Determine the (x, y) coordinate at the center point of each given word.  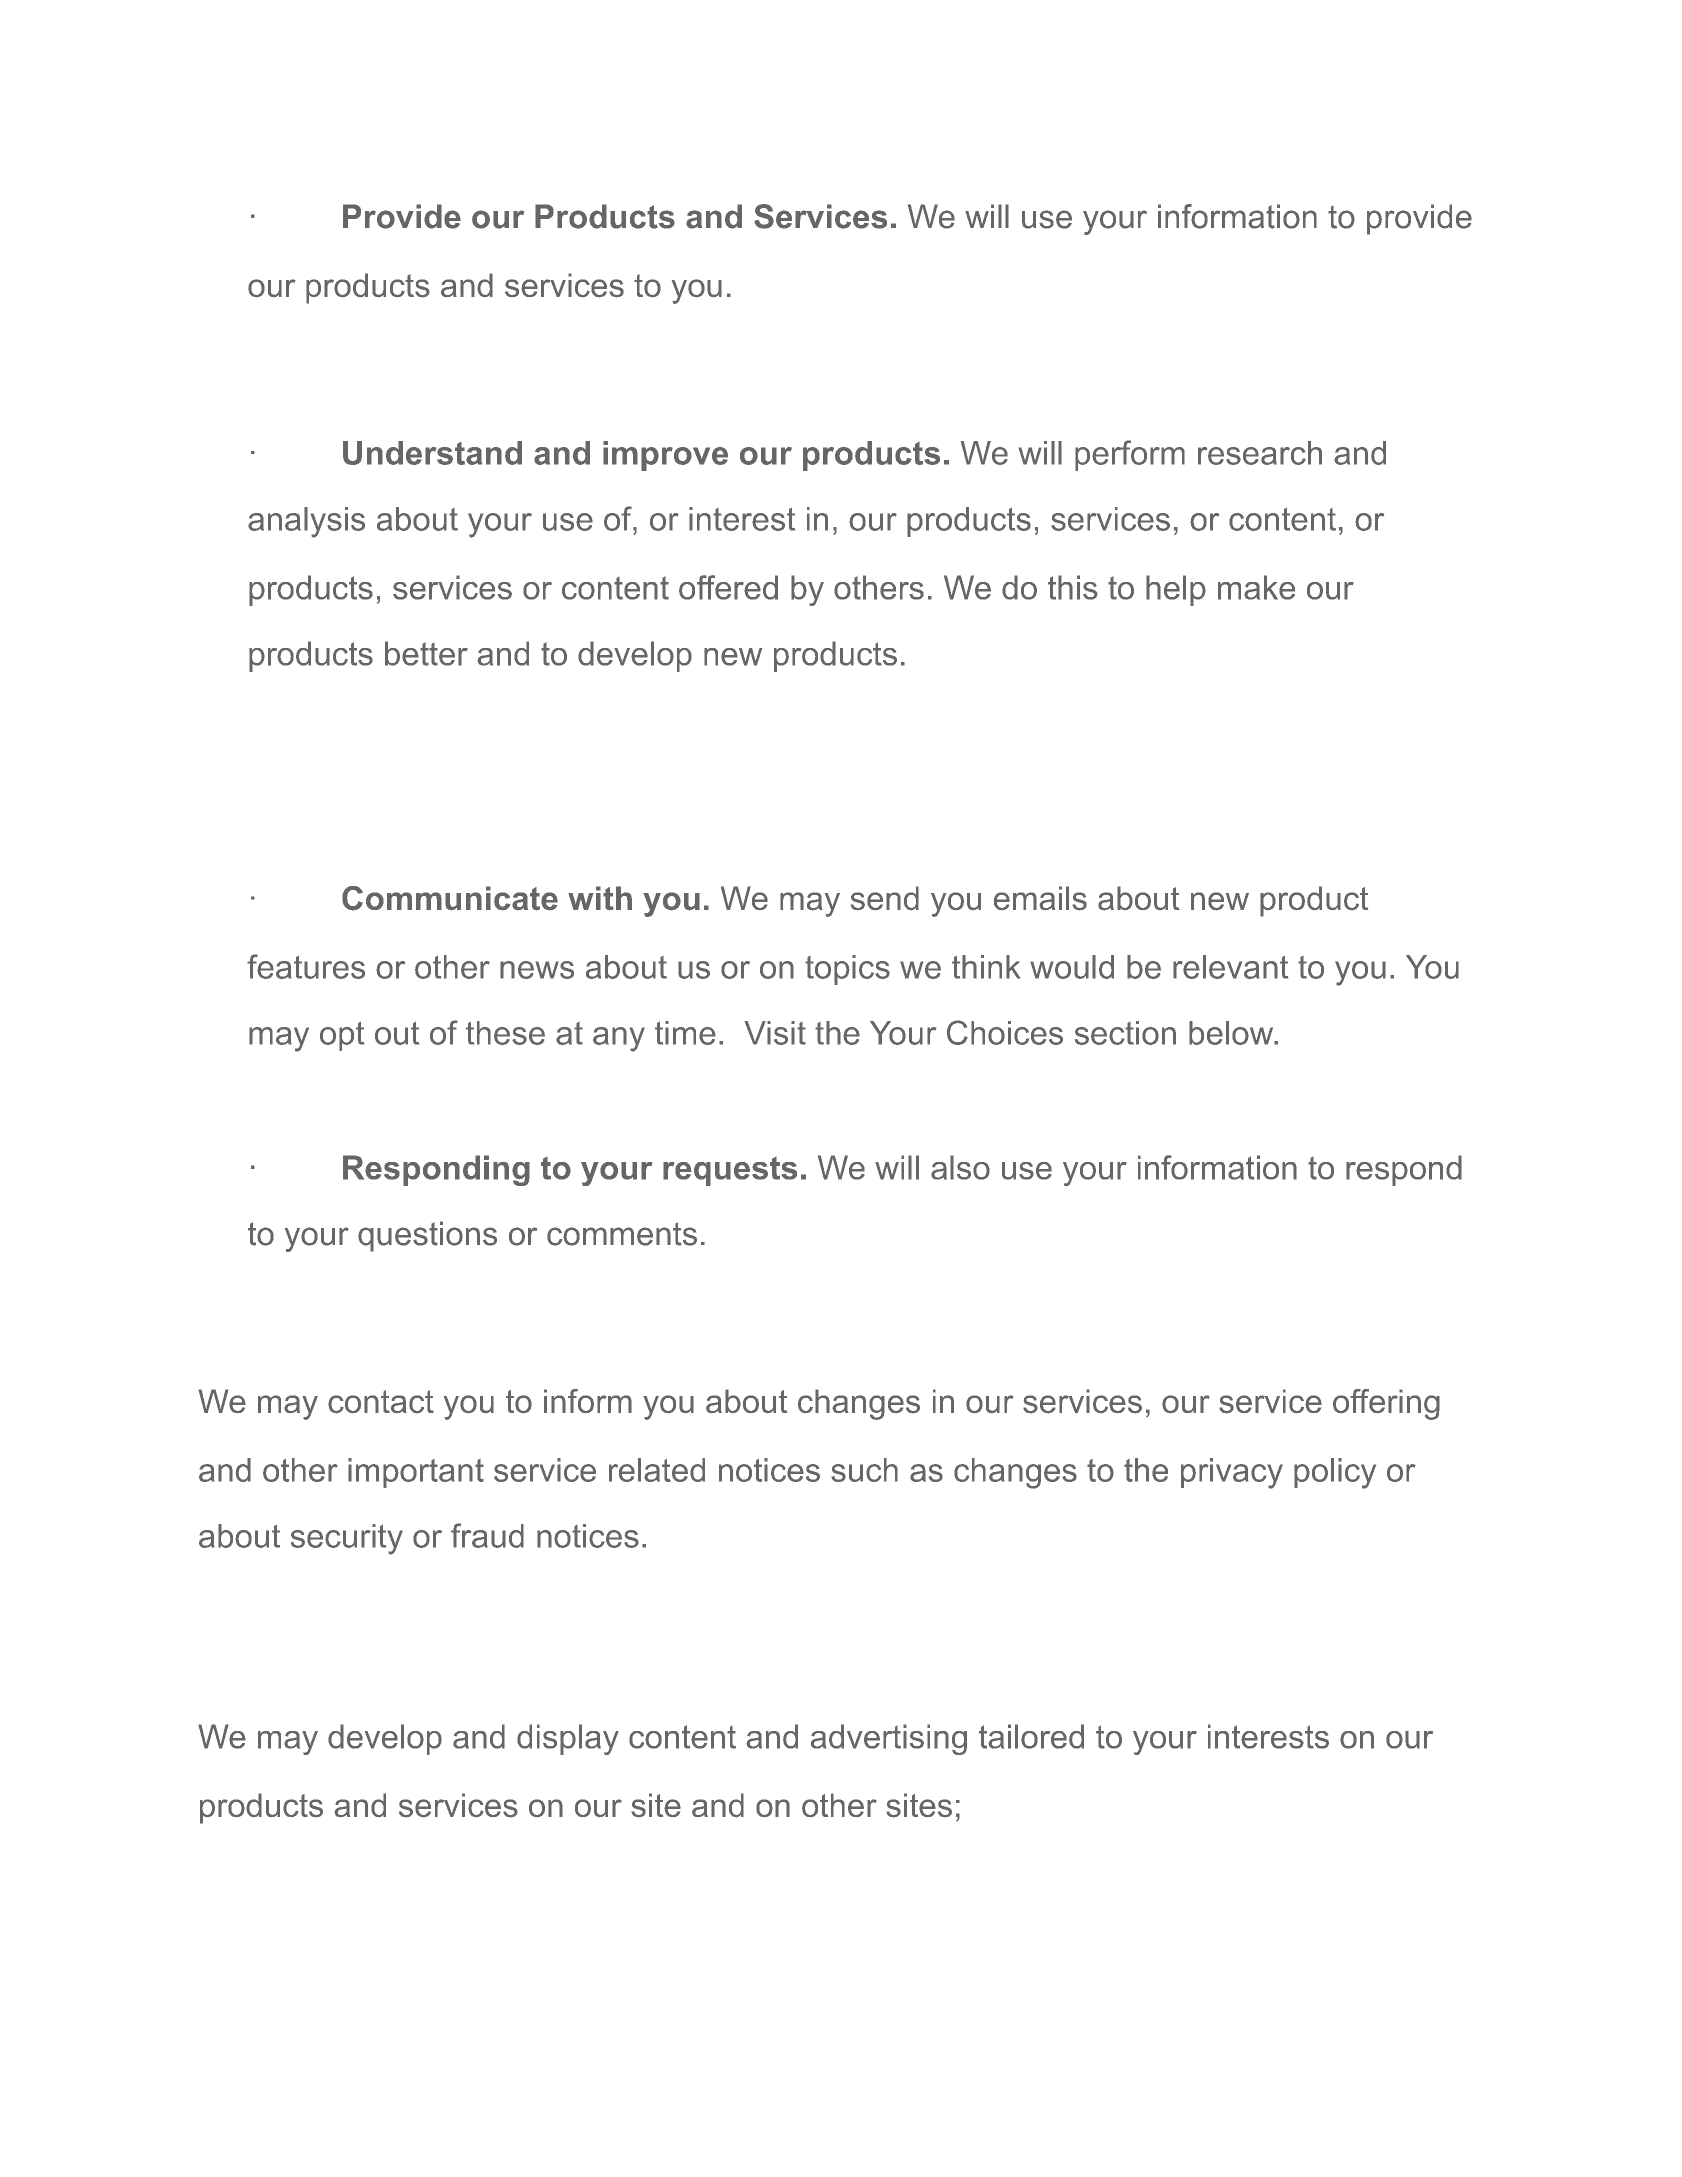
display (568, 1739)
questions (427, 1236)
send (885, 898)
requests (730, 1171)
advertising (889, 1739)
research (1260, 453)
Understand (432, 453)
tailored (1031, 1736)
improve (665, 456)
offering (1386, 1404)
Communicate (450, 898)
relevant (1230, 967)
